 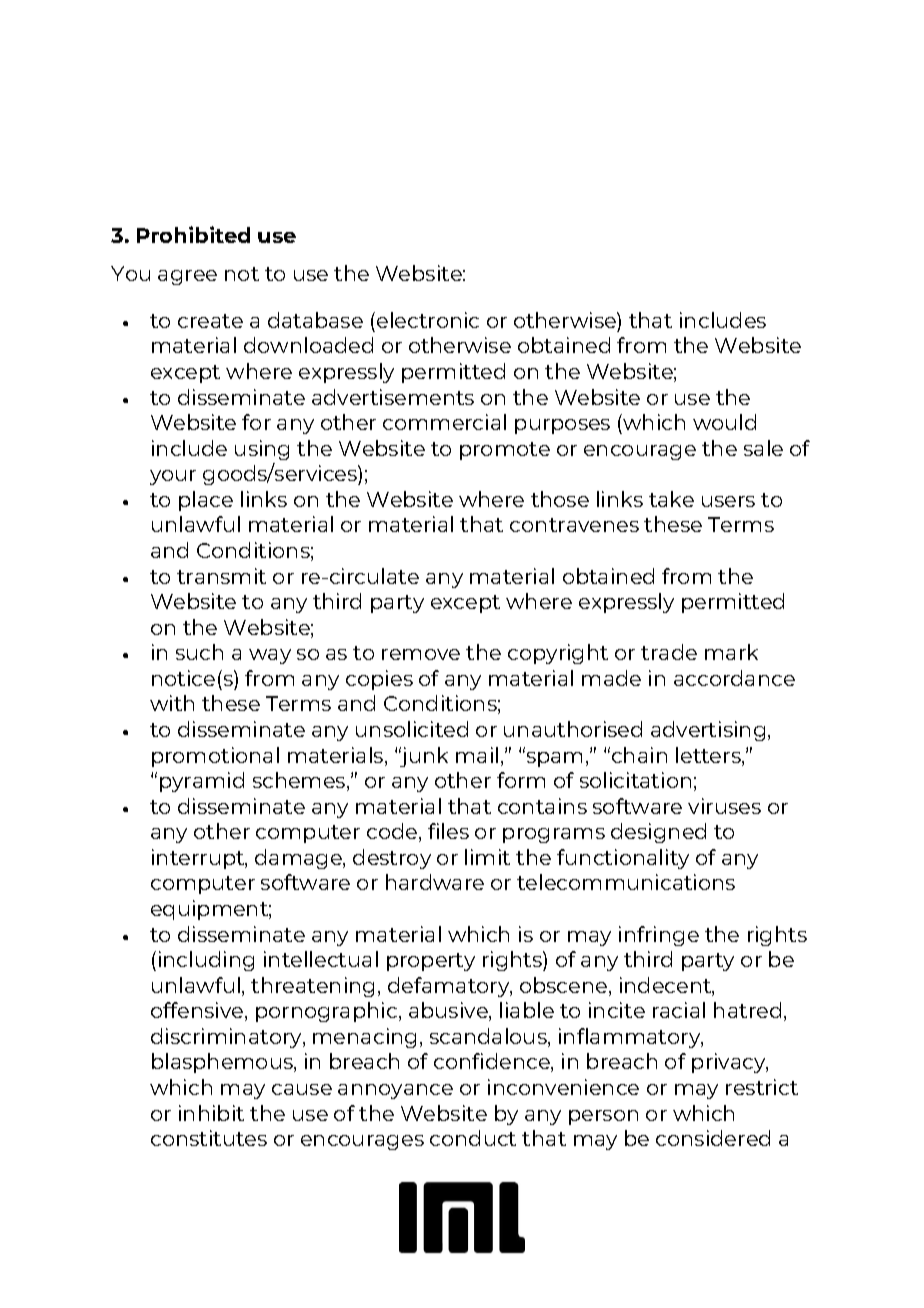 I want to click on inhibit, so click(x=211, y=1113).
